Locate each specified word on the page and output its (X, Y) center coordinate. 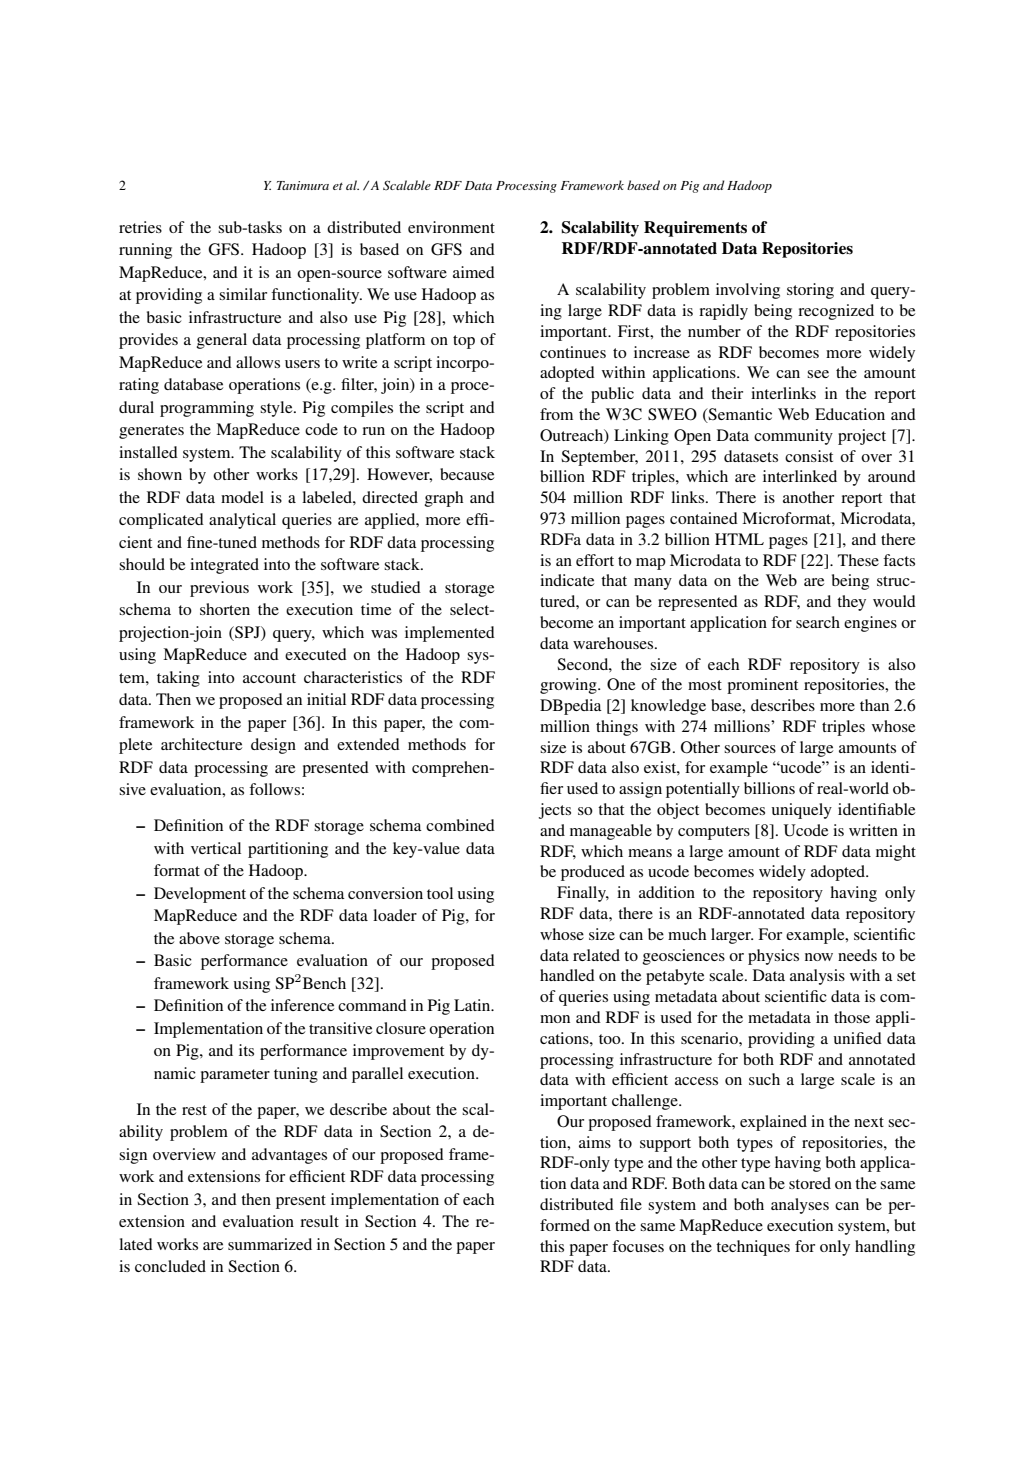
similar (243, 294)
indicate (567, 580)
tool (440, 893)
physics (773, 957)
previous (219, 589)
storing (810, 291)
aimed (474, 272)
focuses (638, 1246)
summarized (270, 1244)
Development (200, 895)
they (851, 603)
